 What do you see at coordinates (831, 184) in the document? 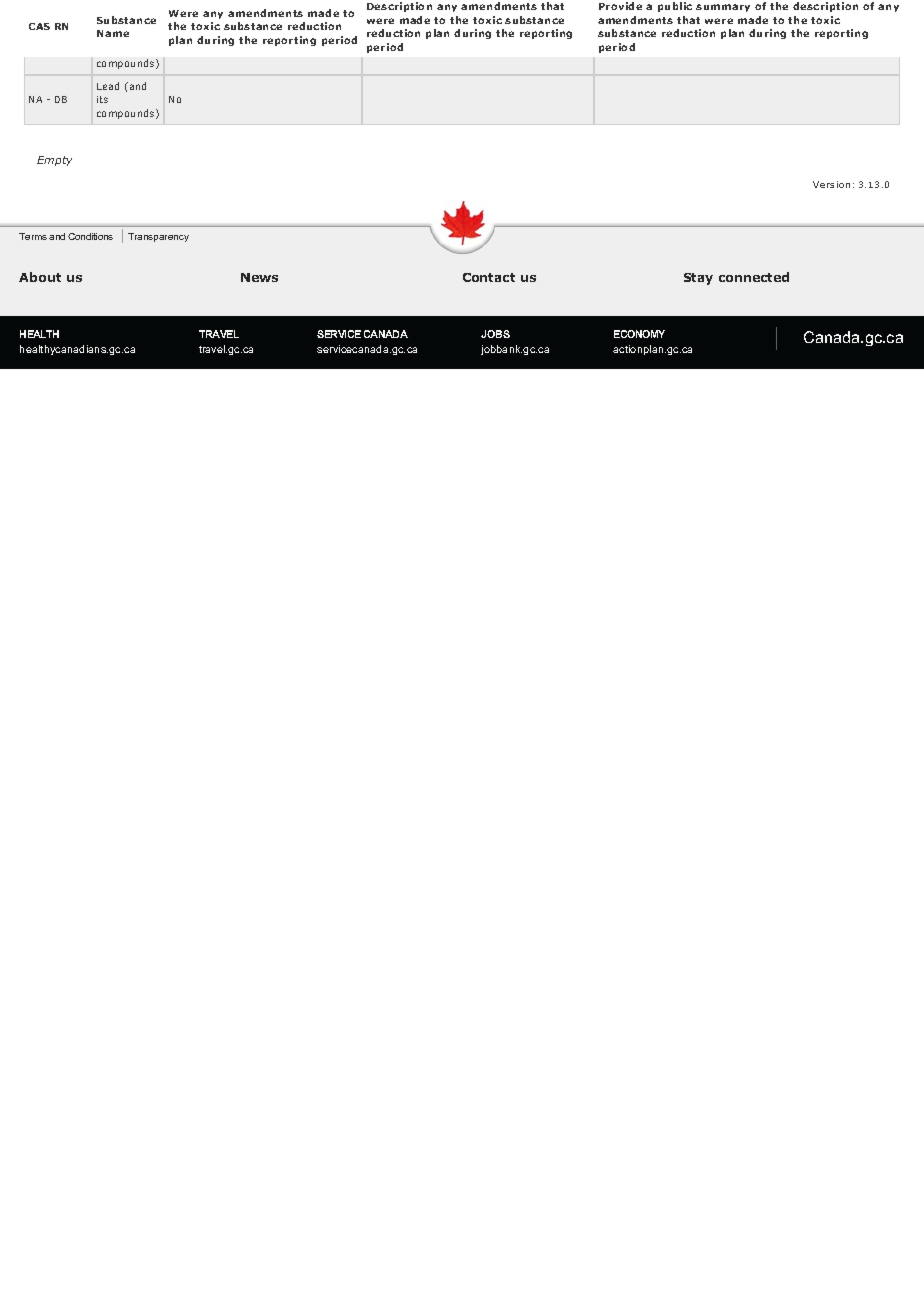
I see `Version` at bounding box center [831, 184].
